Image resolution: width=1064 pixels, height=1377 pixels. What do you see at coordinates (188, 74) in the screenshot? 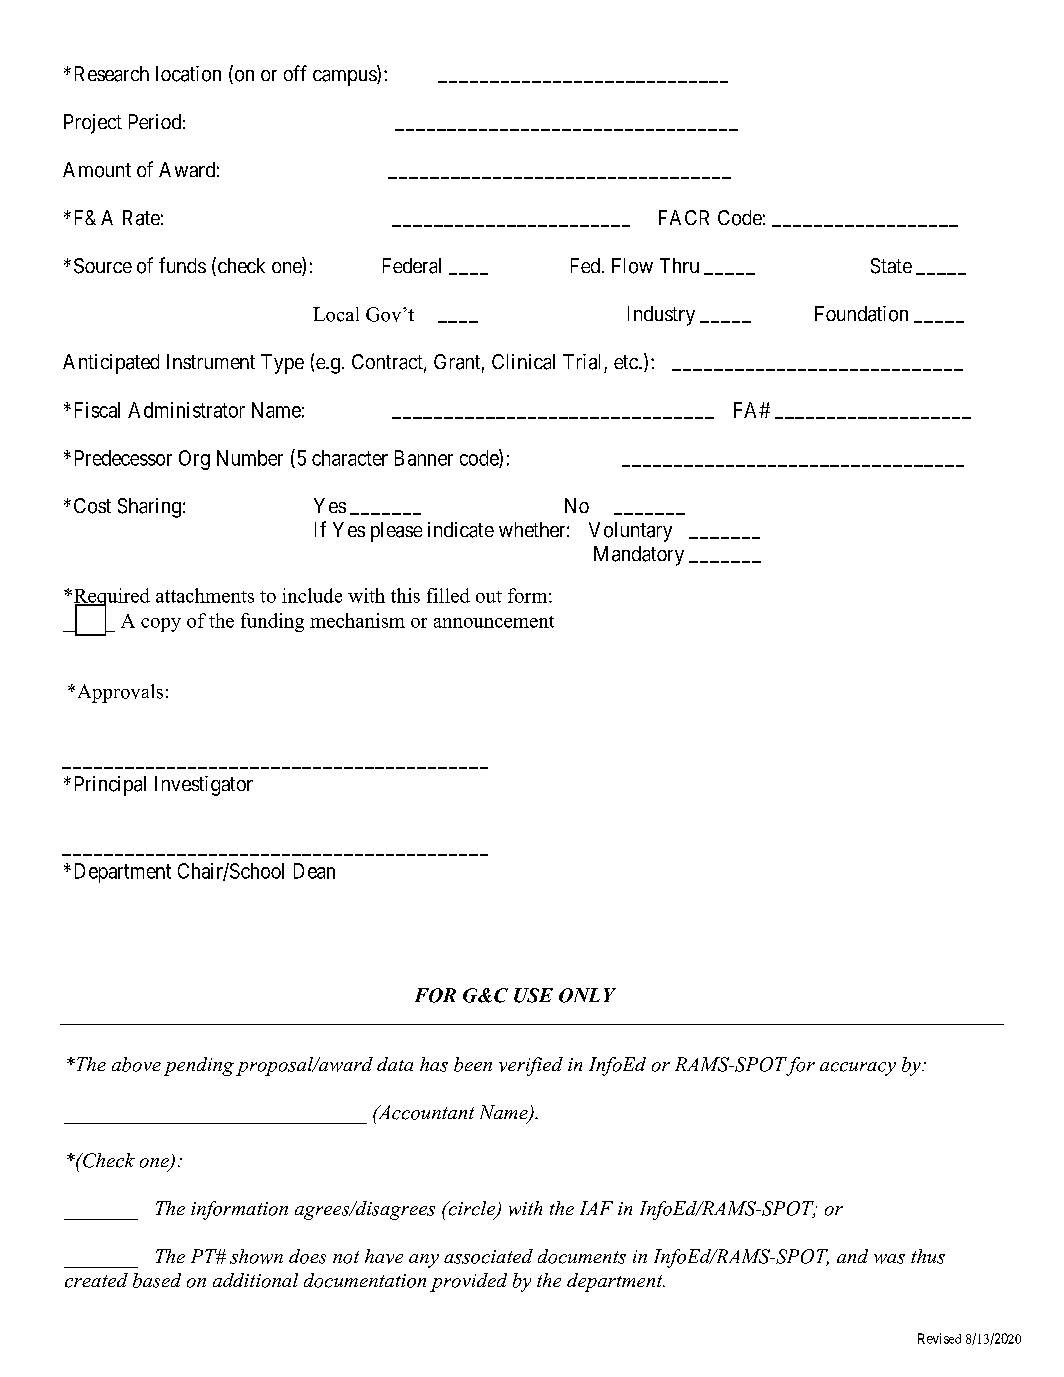
I see `location` at bounding box center [188, 74].
